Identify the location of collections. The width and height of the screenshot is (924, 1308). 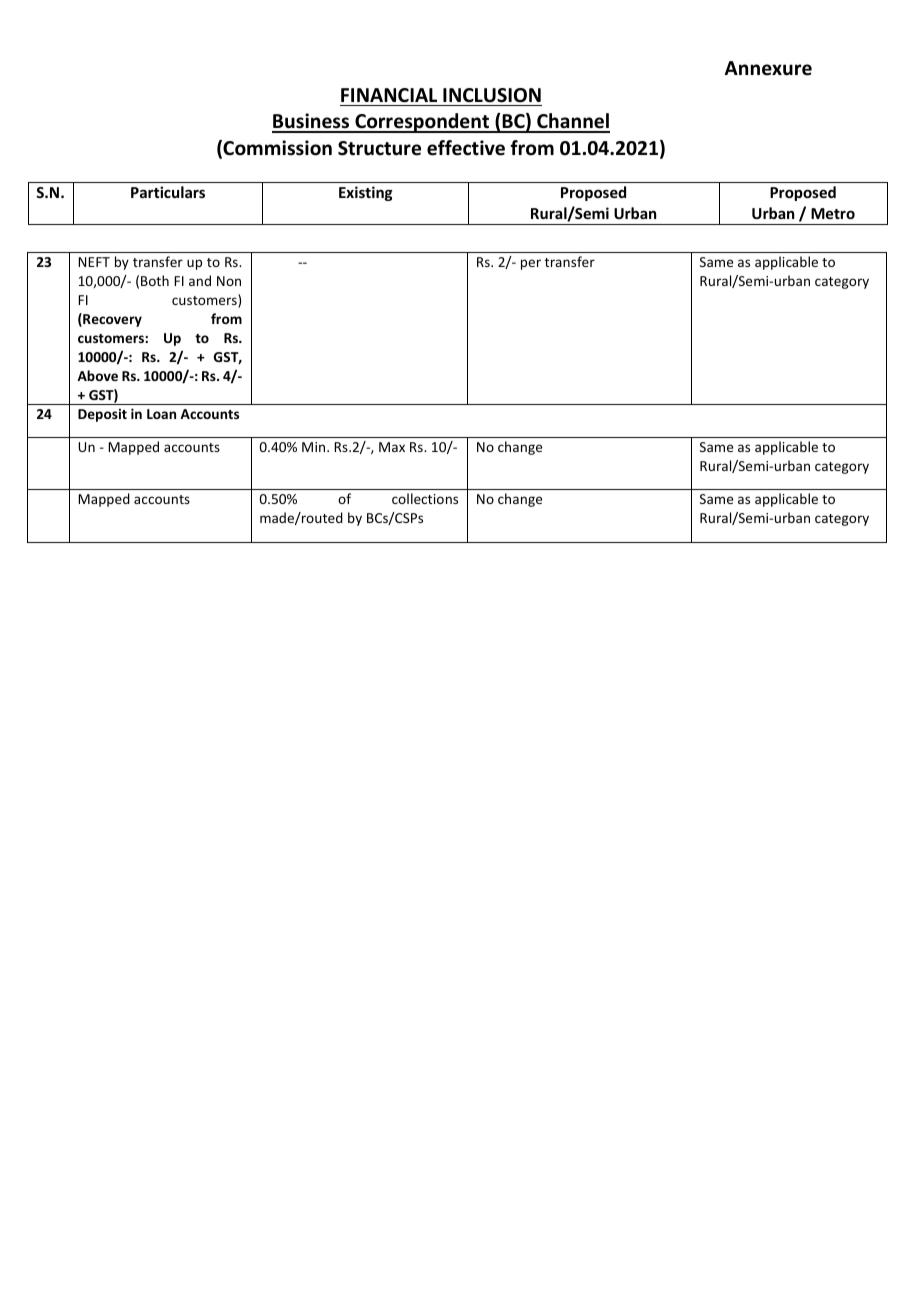
(425, 498).
